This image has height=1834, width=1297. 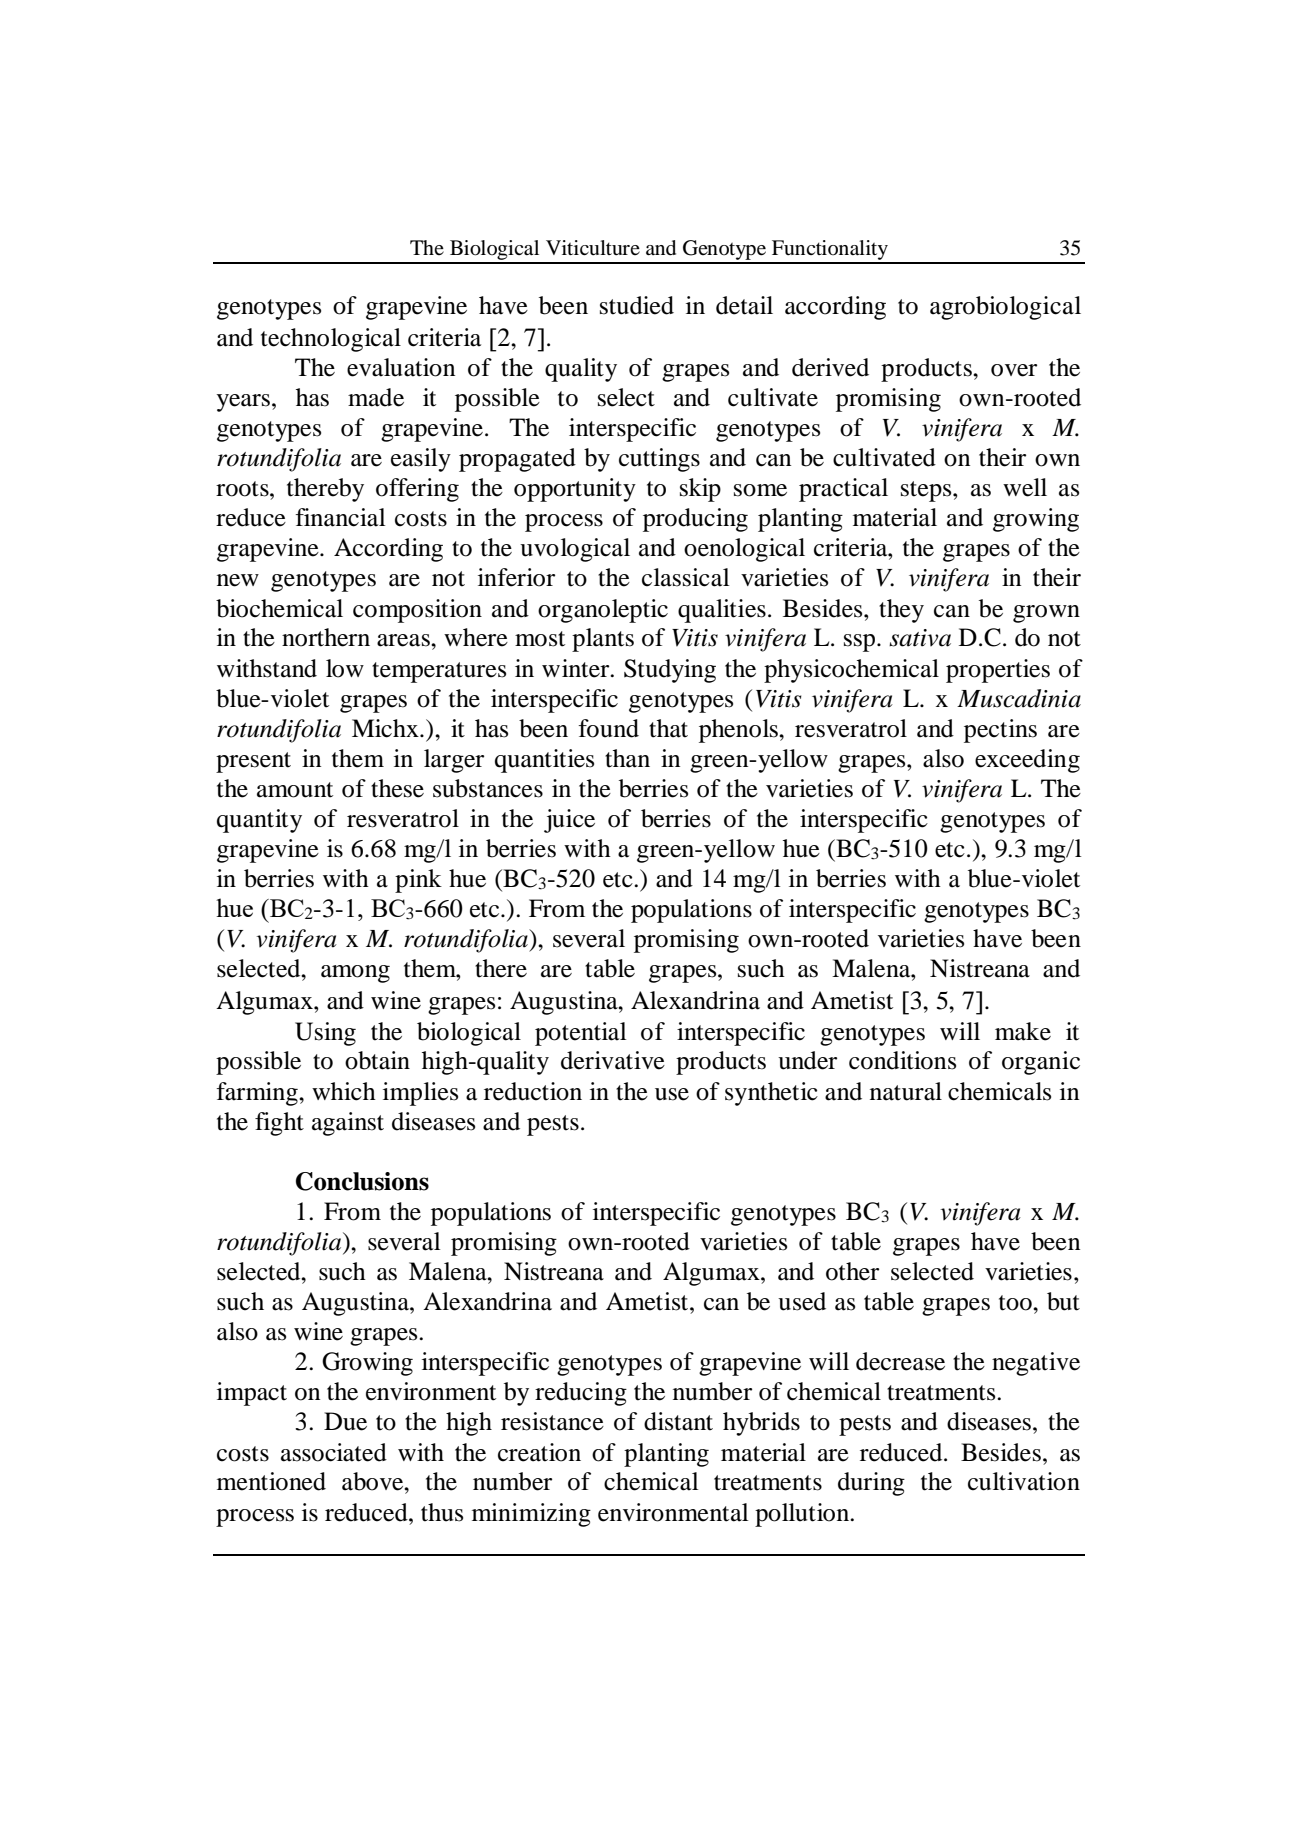 I want to click on which, so click(x=344, y=1091).
